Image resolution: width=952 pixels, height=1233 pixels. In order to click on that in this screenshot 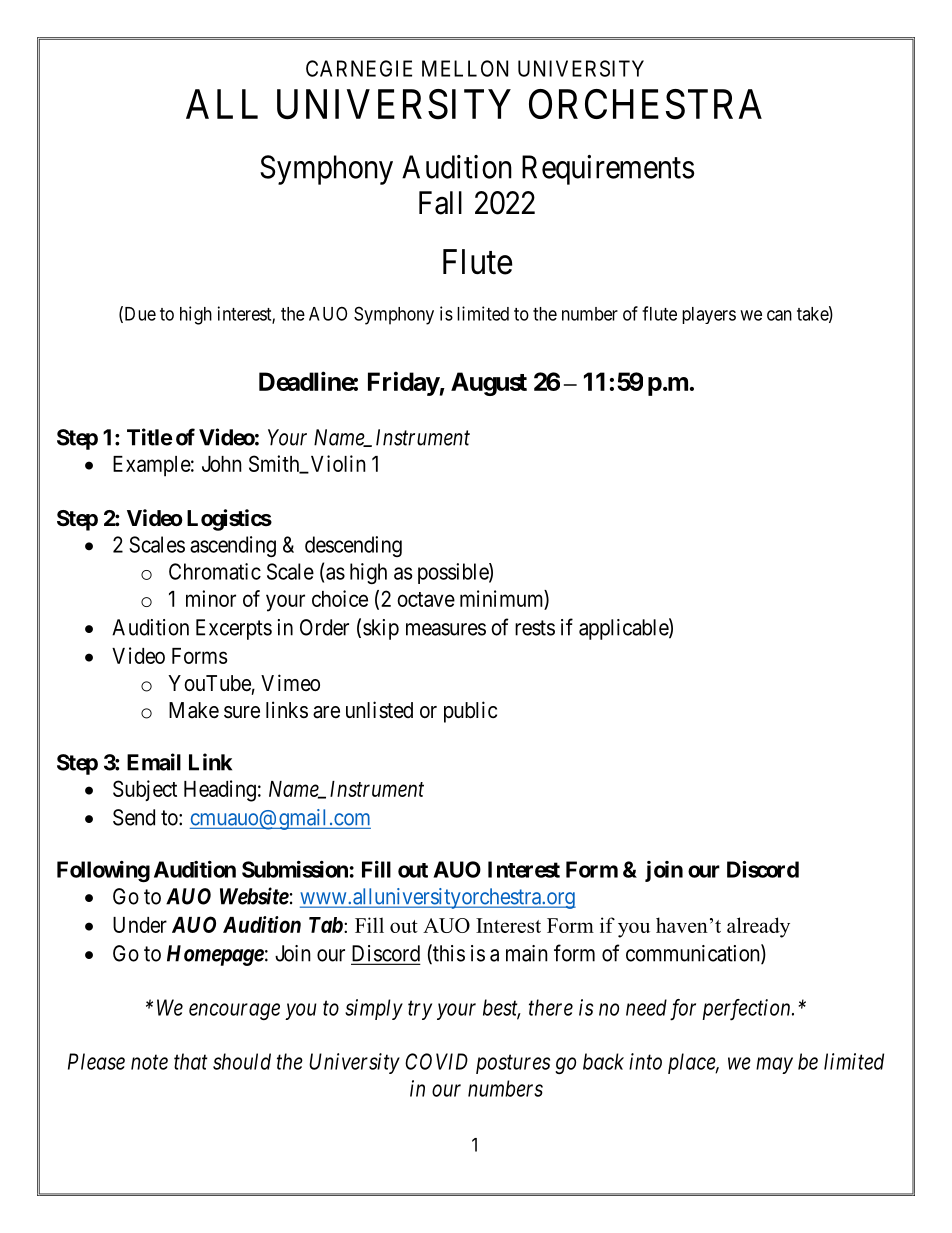, I will do `click(191, 1061)`.
